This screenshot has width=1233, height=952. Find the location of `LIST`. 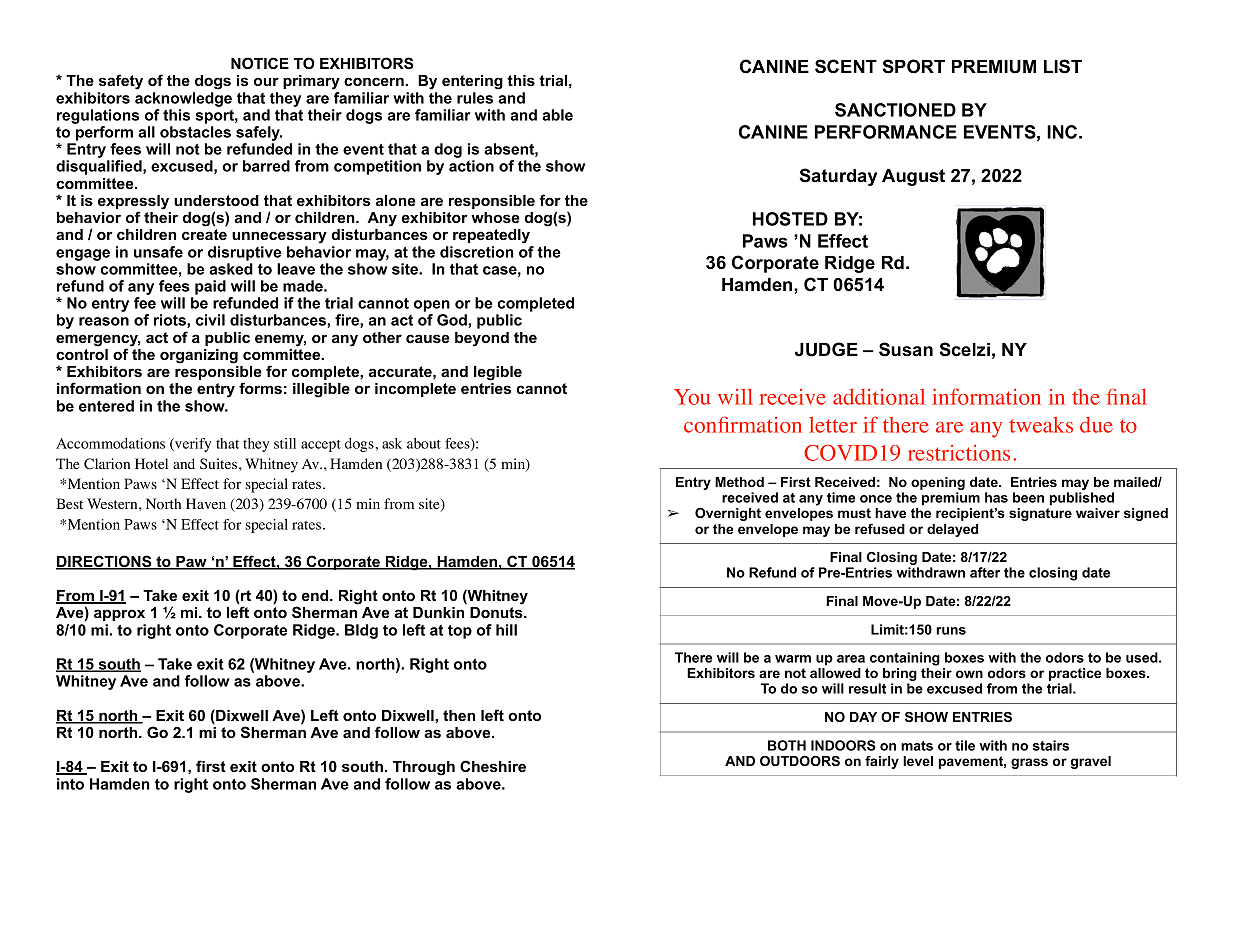

LIST is located at coordinates (1063, 66).
